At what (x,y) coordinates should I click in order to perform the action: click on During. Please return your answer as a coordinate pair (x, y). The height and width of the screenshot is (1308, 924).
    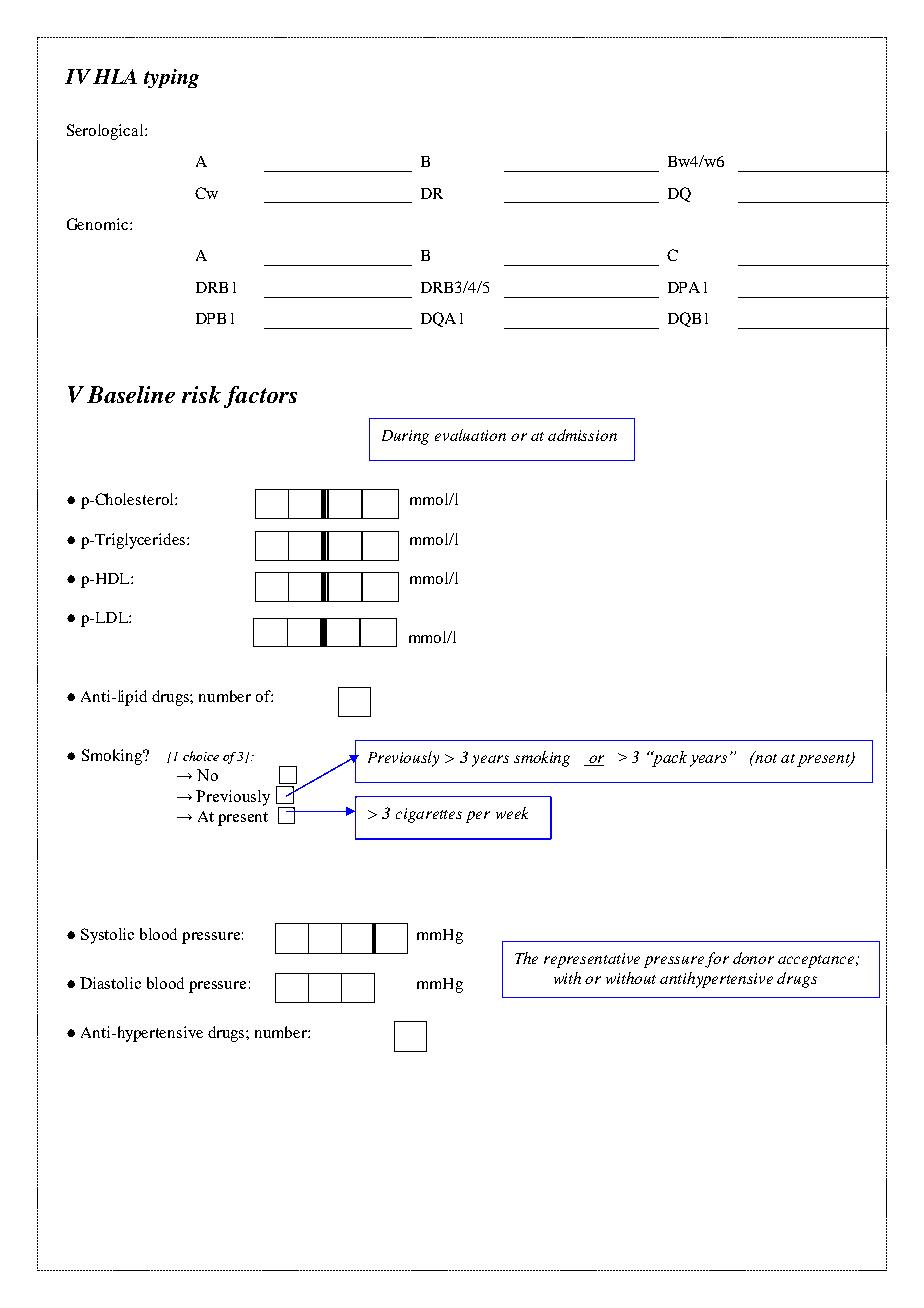
    Looking at the image, I should click on (405, 437).
